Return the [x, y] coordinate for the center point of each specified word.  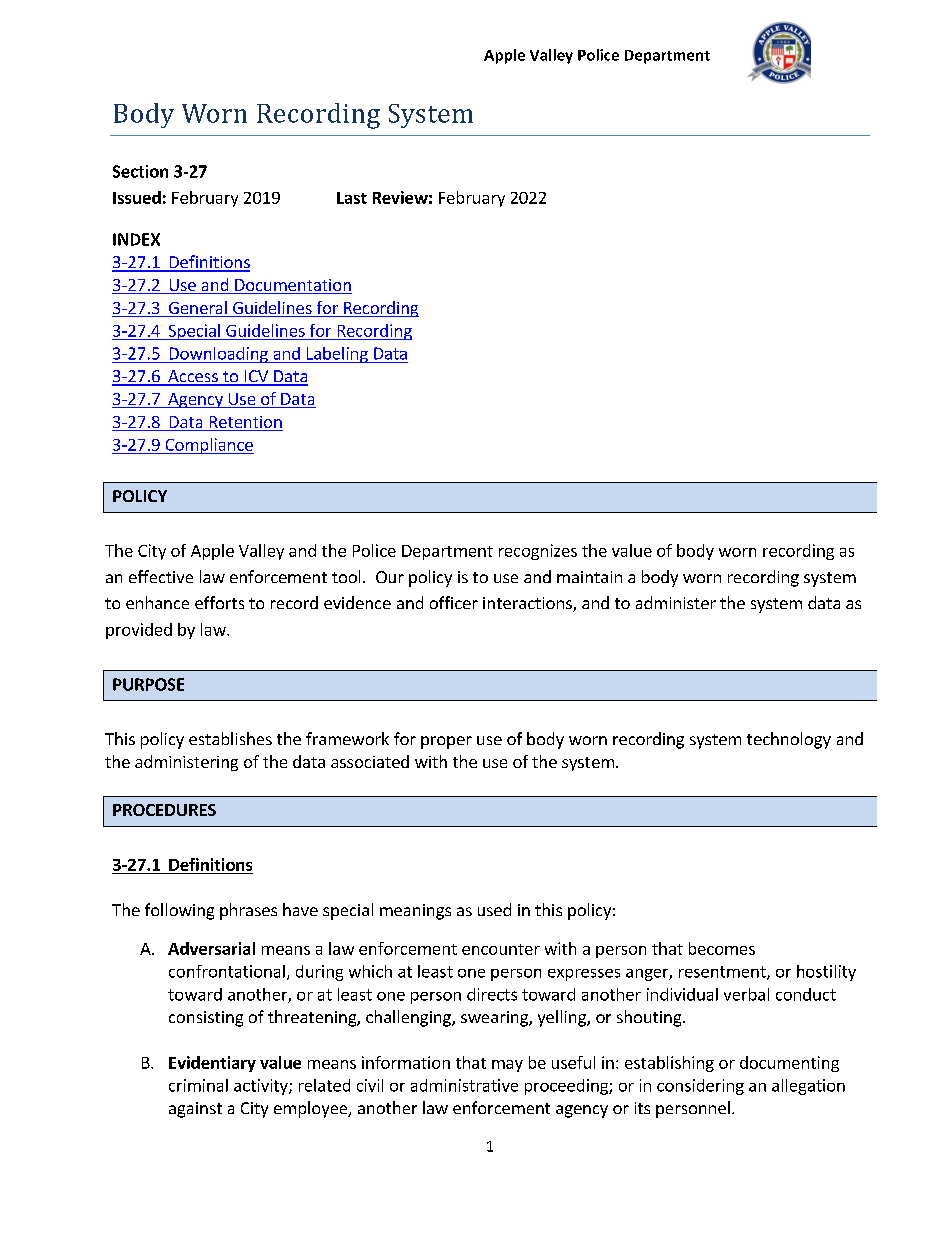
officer [454, 602]
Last [352, 198]
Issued [137, 197]
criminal [198, 1085]
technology [789, 740]
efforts [219, 602]
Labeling [337, 355]
